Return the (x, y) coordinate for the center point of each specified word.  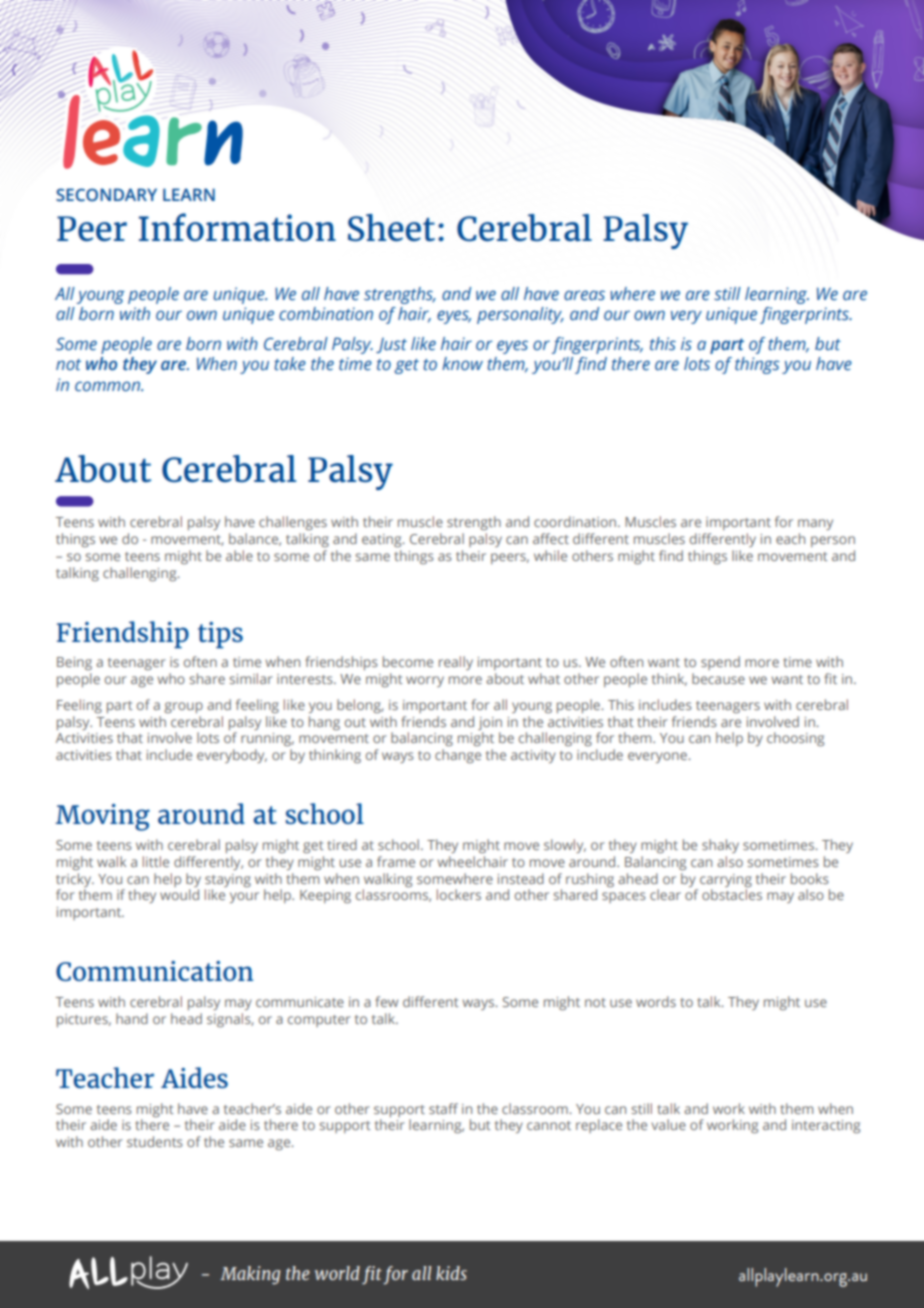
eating (383, 540)
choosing (795, 739)
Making (250, 1275)
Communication (154, 971)
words (656, 1001)
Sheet (391, 227)
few (386, 1001)
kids (451, 1273)
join (490, 723)
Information (237, 227)
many (815, 524)
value (668, 1124)
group (183, 707)
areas (584, 295)
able (239, 555)
